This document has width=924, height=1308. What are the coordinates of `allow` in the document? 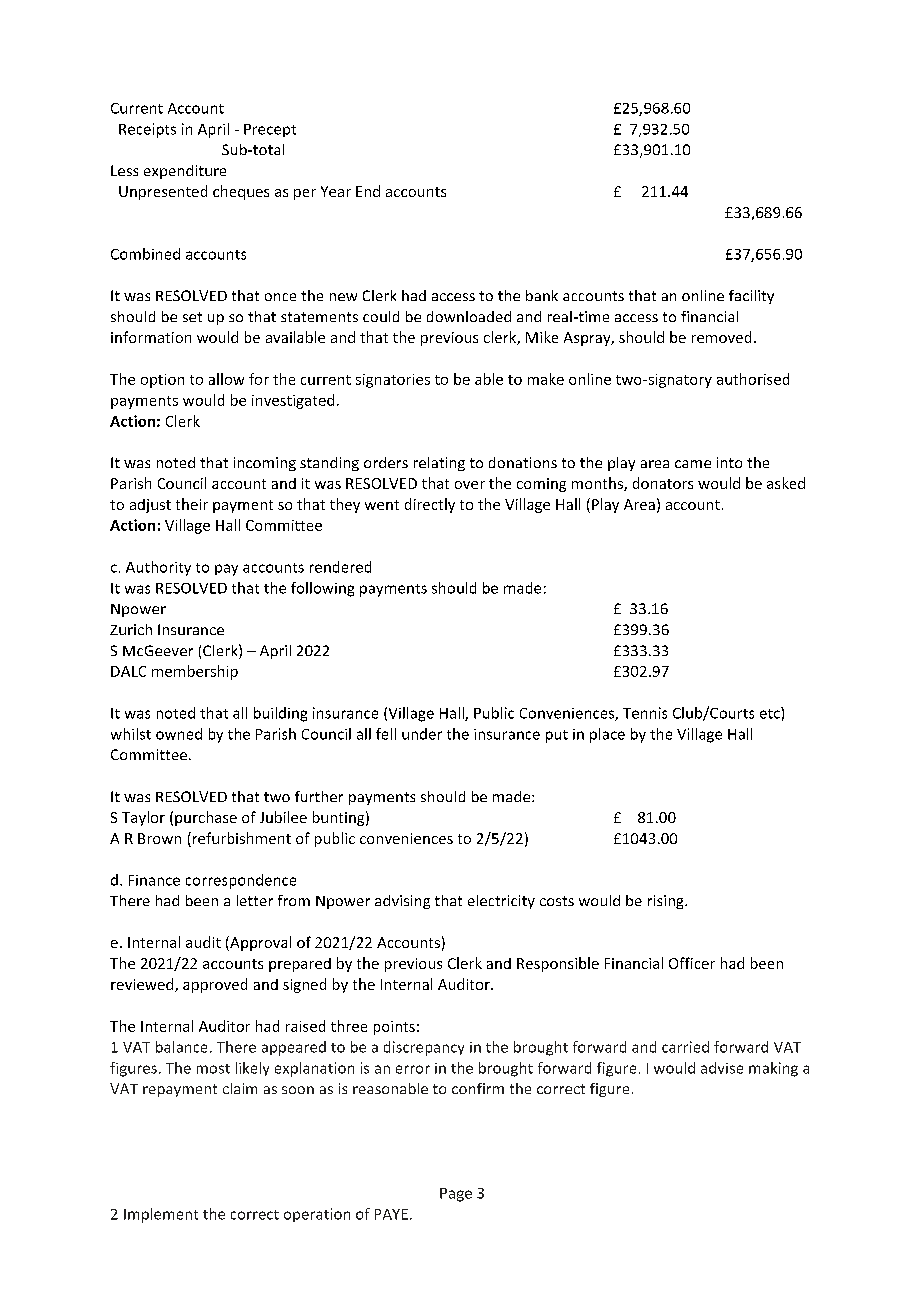 It's located at (226, 379).
